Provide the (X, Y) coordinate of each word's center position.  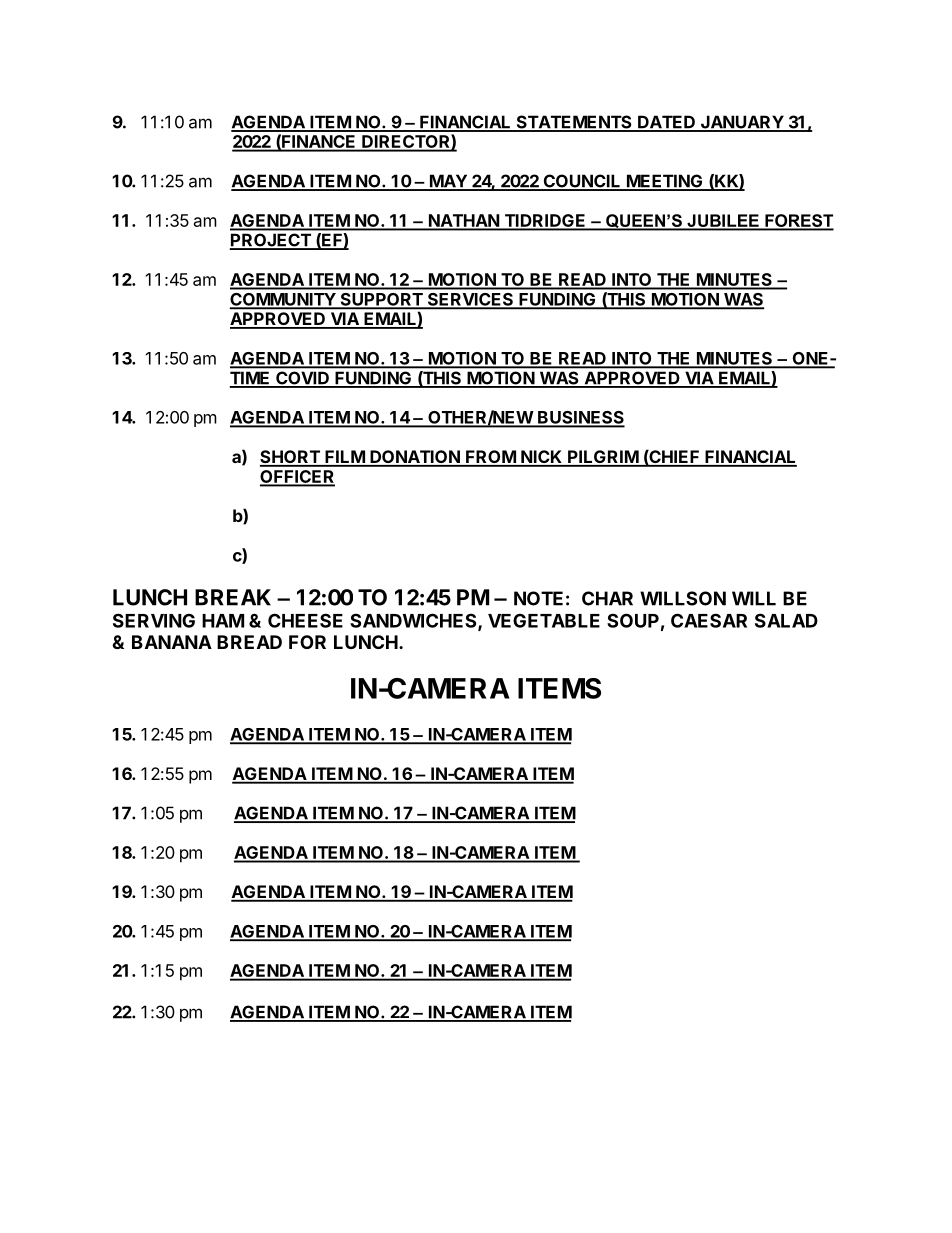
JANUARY (741, 123)
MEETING (664, 182)
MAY (448, 182)
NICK (542, 458)
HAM (223, 621)
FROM (490, 458)
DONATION (415, 458)
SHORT (291, 458)
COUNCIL (582, 182)
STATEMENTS (574, 123)
